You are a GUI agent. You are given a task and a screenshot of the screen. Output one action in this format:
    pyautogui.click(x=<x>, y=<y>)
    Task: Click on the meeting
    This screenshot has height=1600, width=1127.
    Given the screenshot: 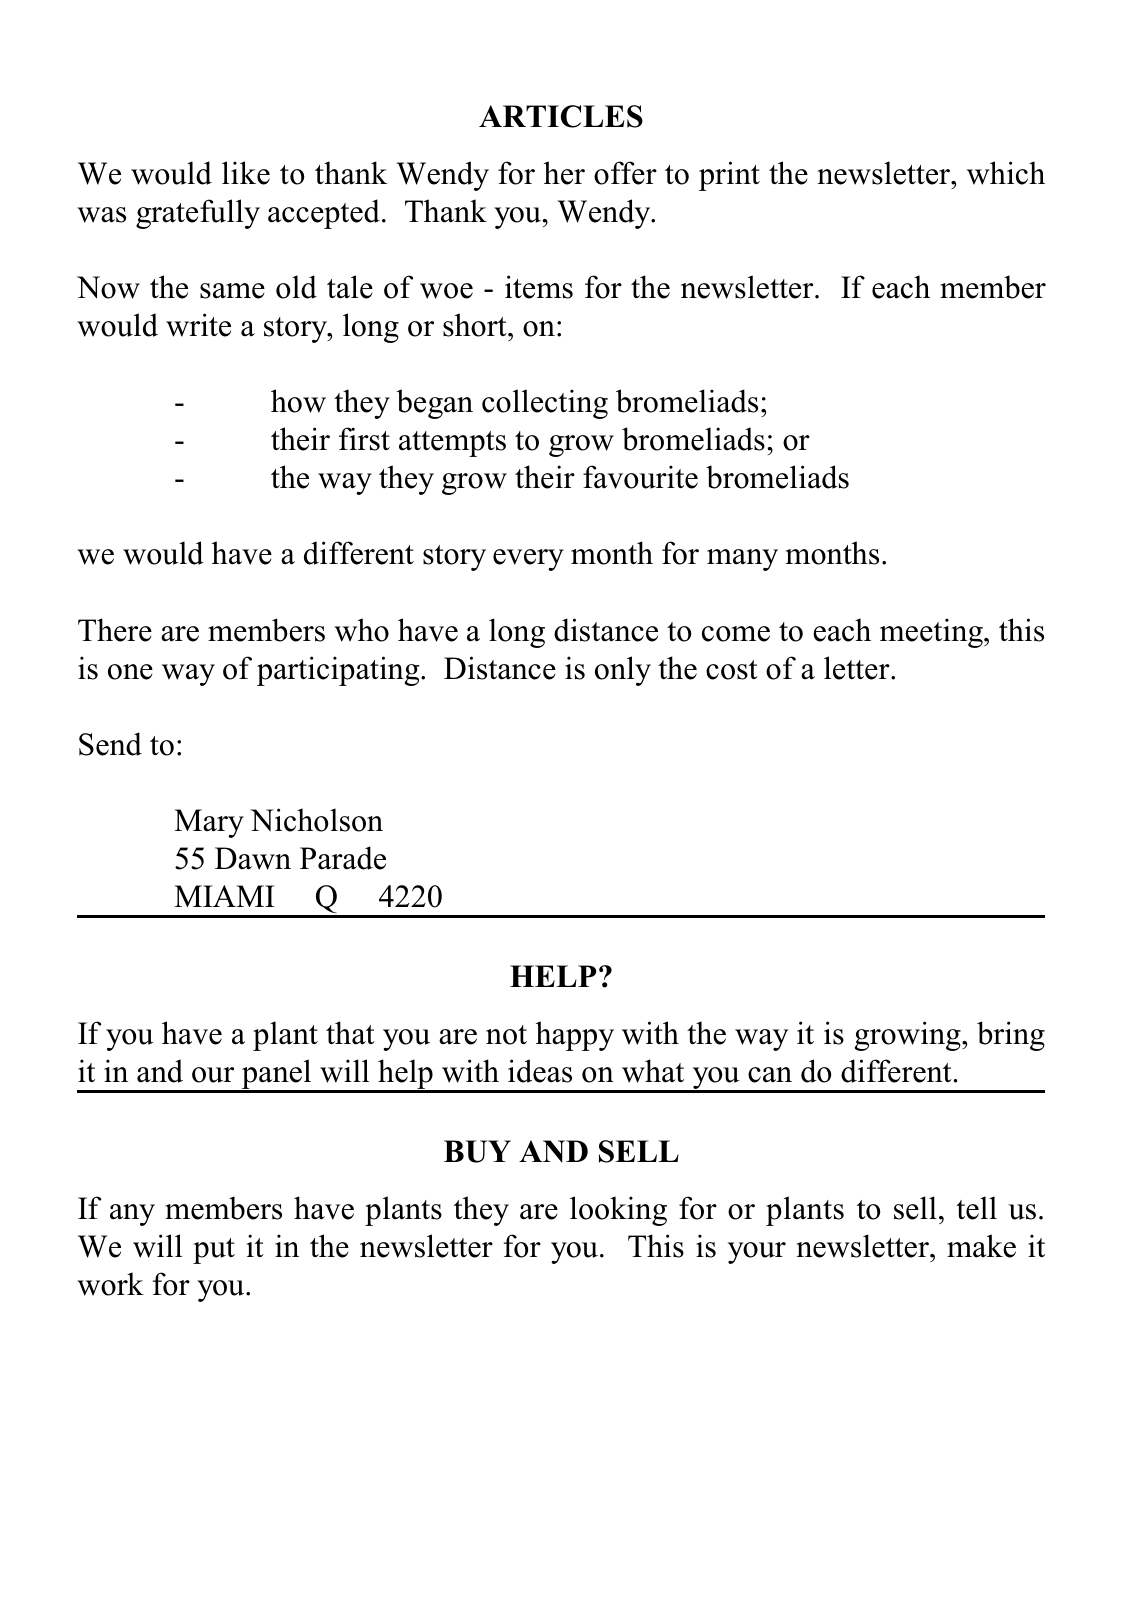 What is the action you would take?
    pyautogui.click(x=932, y=633)
